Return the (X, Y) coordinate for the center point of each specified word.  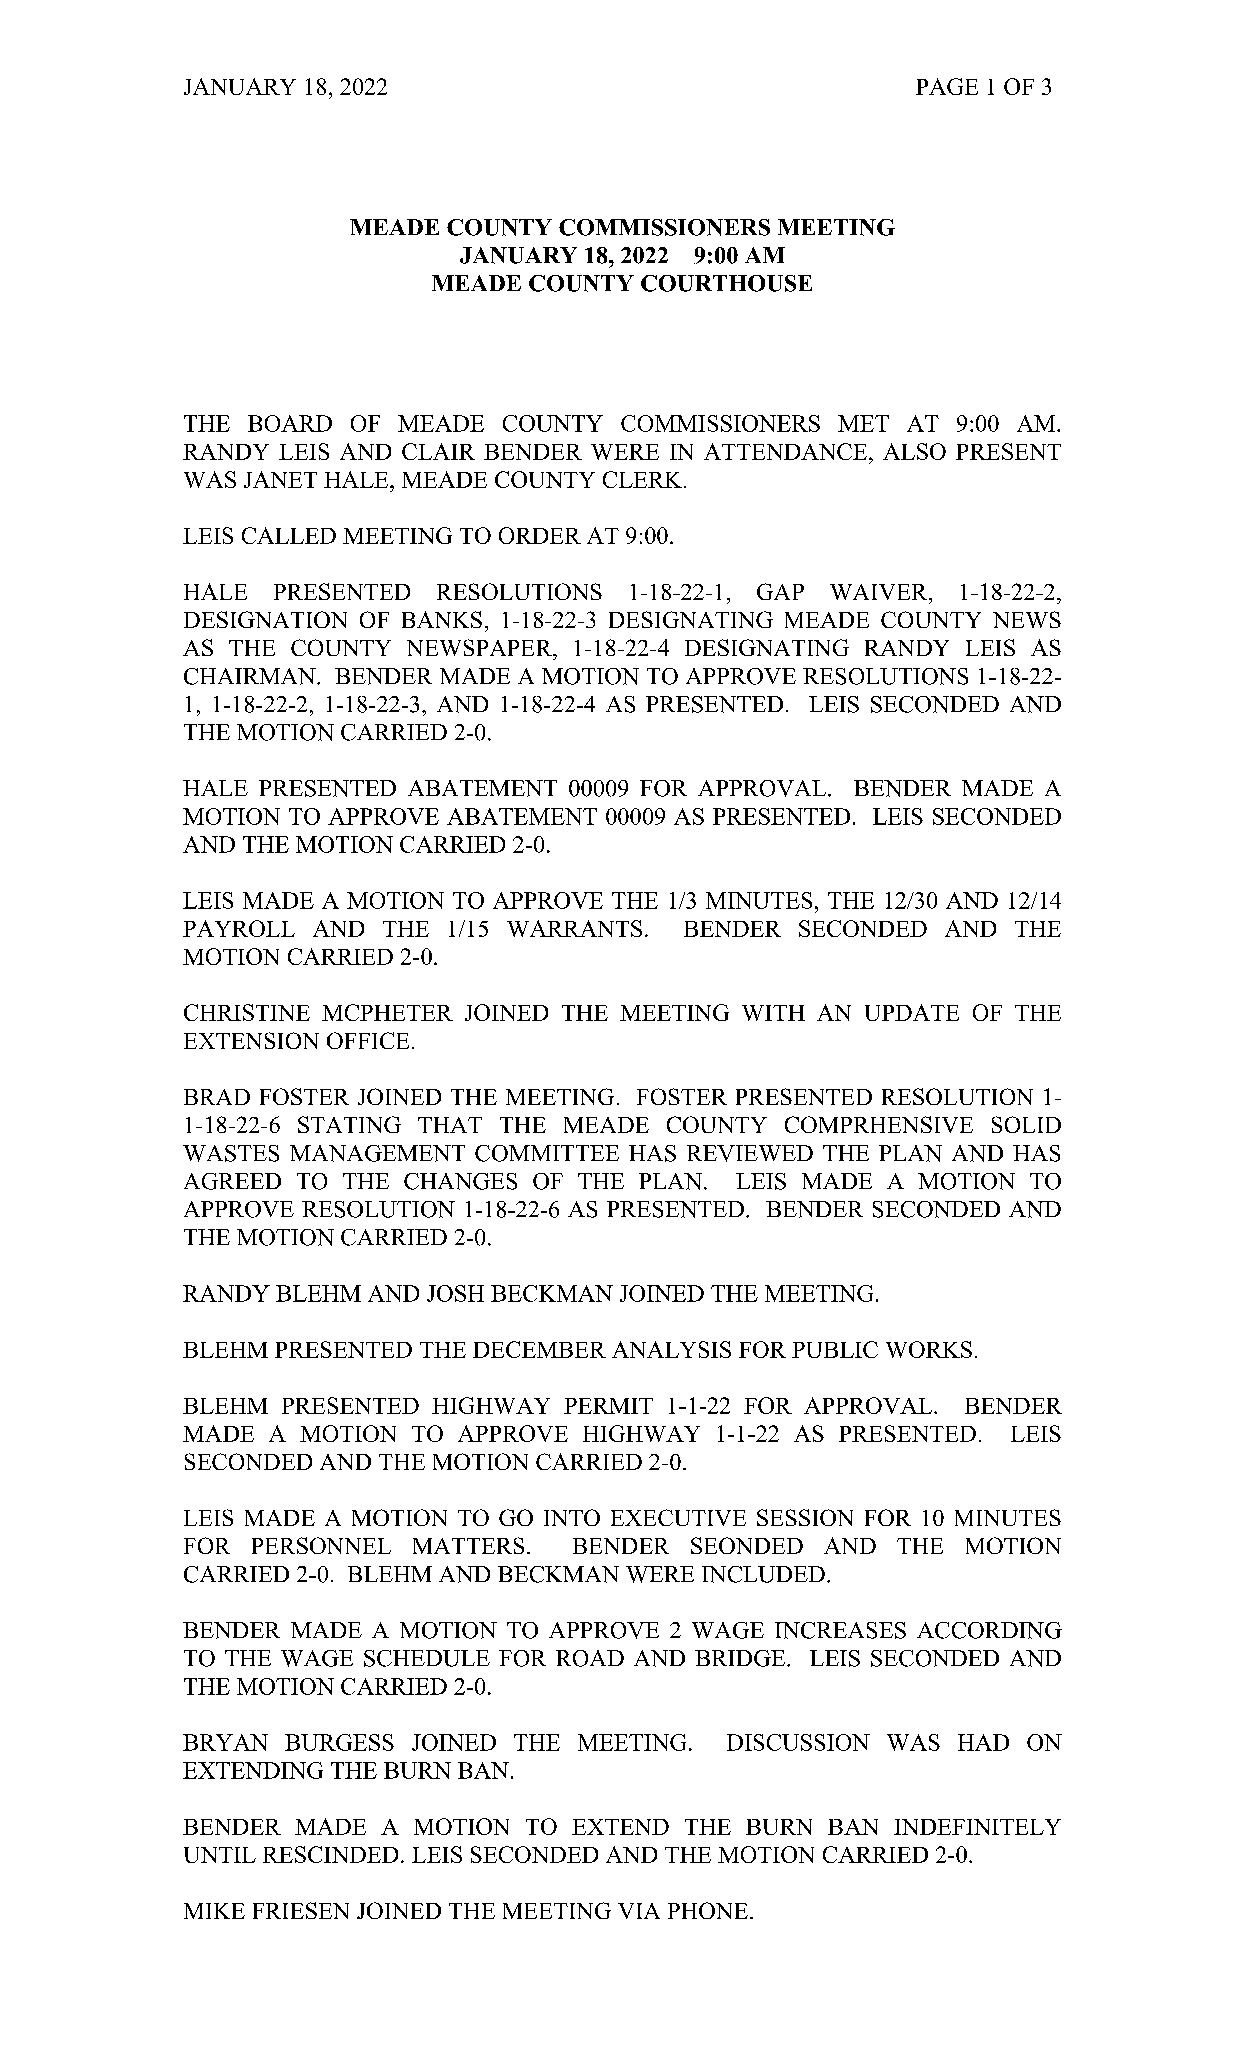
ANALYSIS (671, 1349)
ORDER (540, 535)
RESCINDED (330, 1854)
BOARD (290, 423)
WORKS (929, 1349)
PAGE (947, 86)
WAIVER (880, 592)
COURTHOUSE (726, 283)
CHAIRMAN (251, 676)
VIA (639, 1911)
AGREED (232, 1181)
